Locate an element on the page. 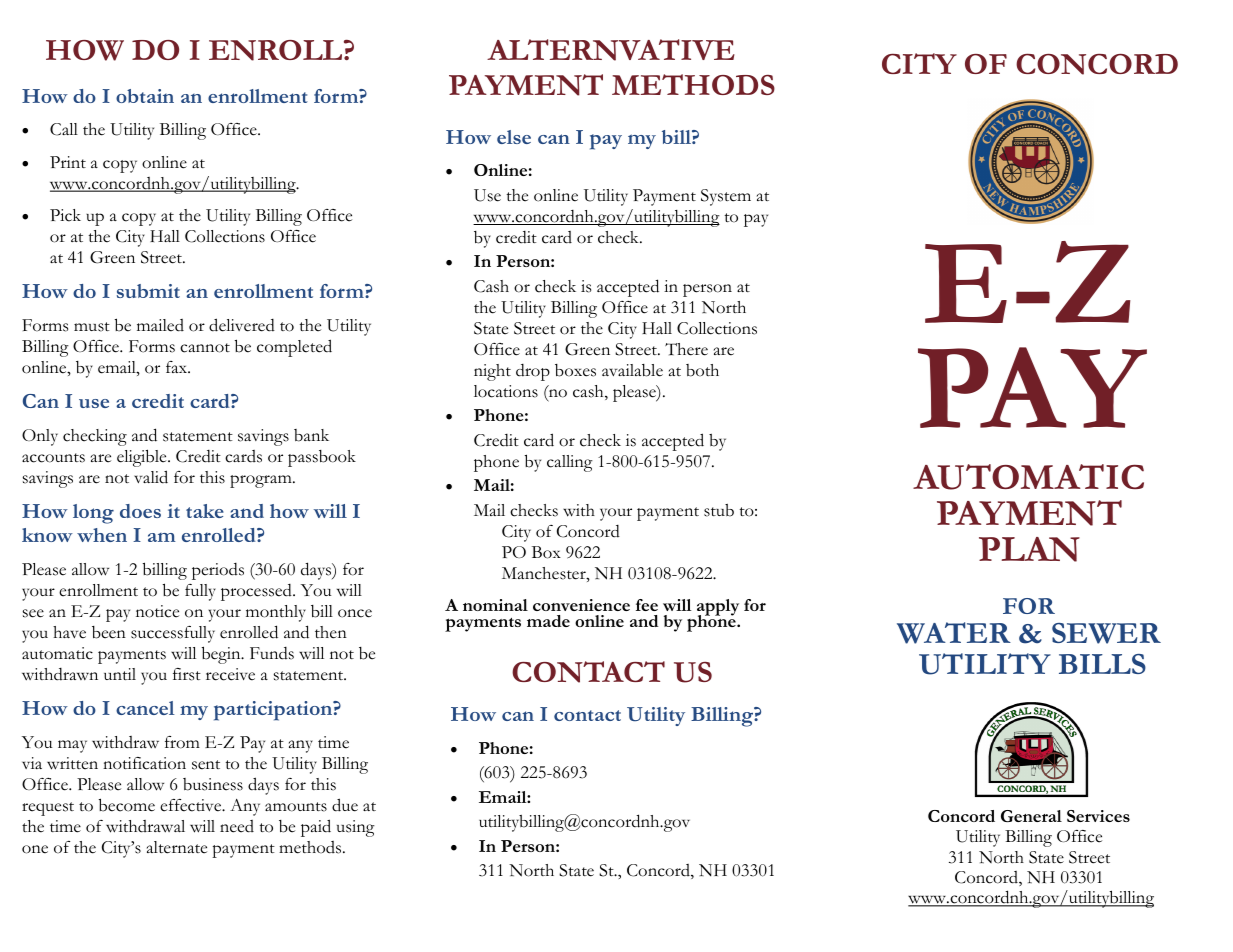 The image size is (1233, 952). using is located at coordinates (356, 828).
